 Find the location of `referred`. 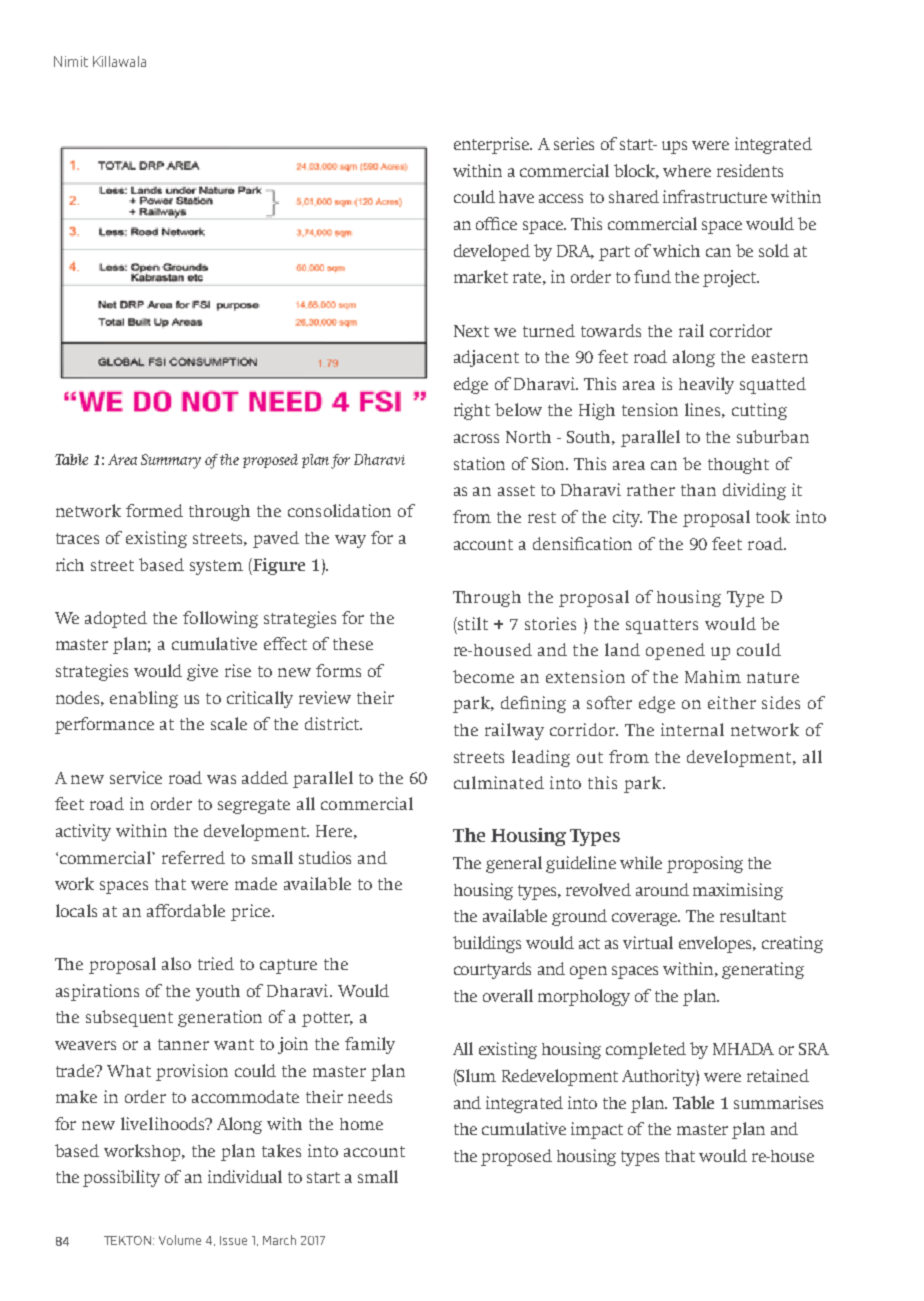

referred is located at coordinates (193, 857).
